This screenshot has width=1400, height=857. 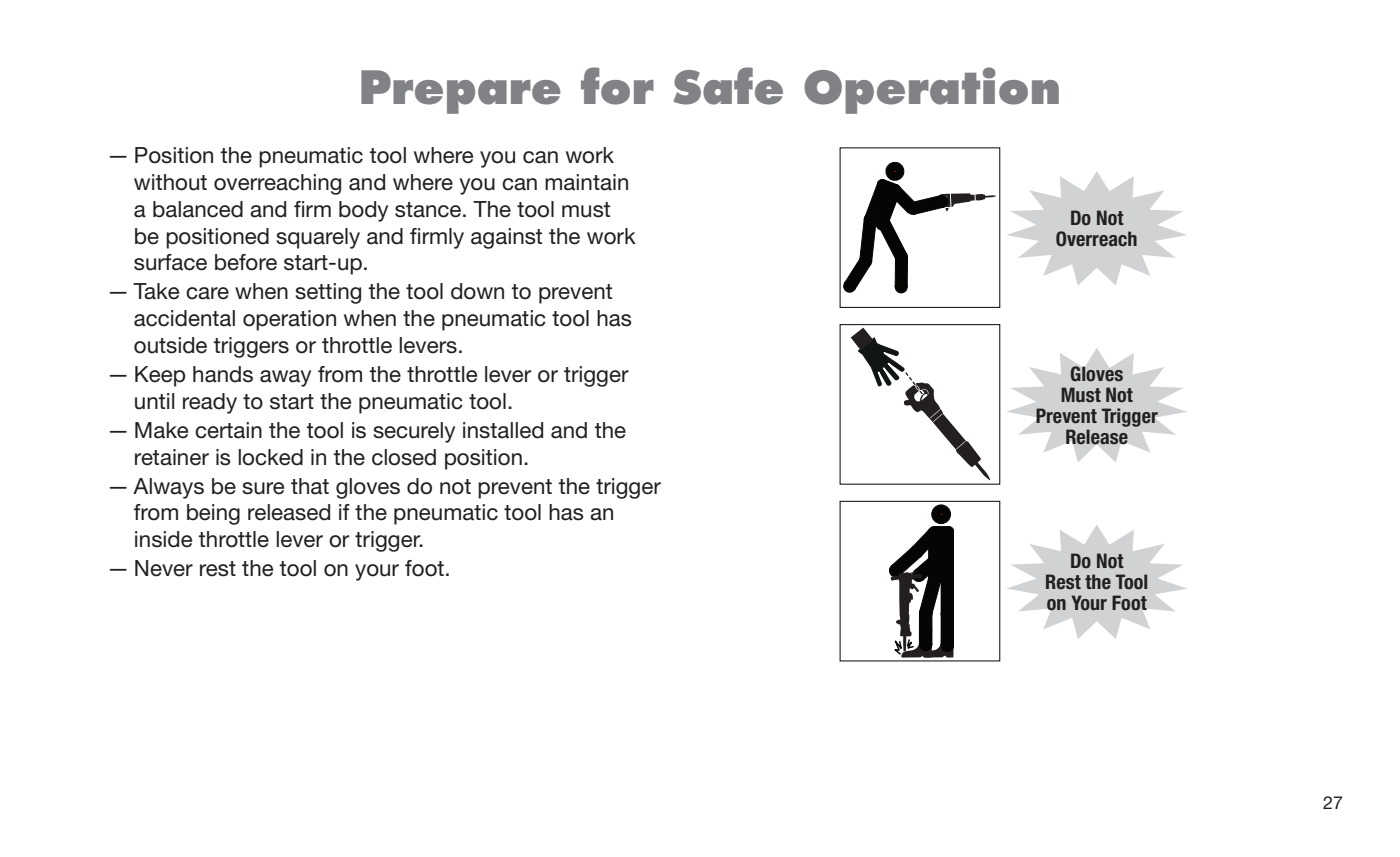 What do you see at coordinates (184, 318) in the screenshot?
I see `accidental` at bounding box center [184, 318].
